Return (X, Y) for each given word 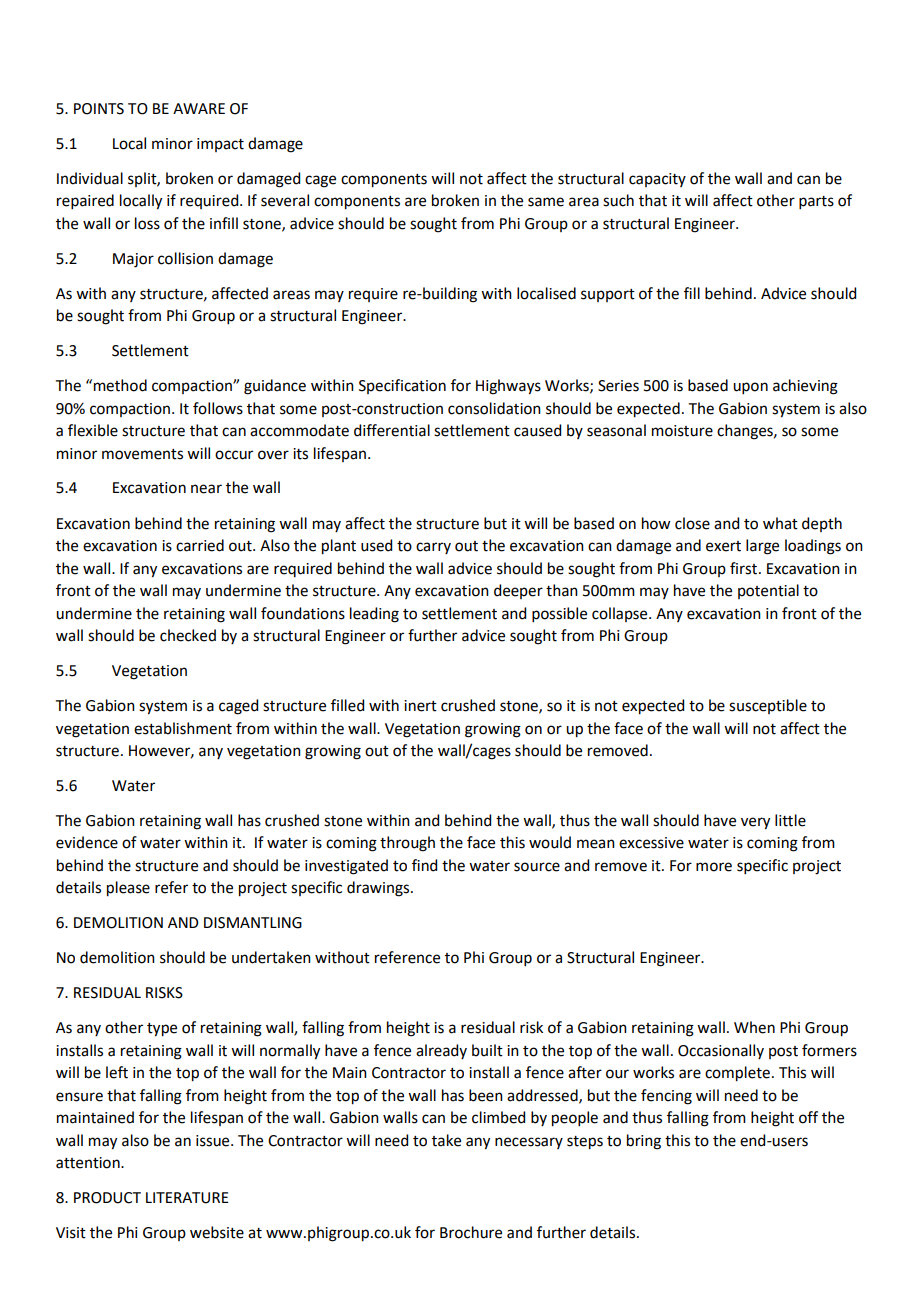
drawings (379, 889)
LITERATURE (187, 1198)
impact (220, 145)
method (120, 385)
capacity (657, 180)
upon (750, 388)
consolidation (494, 408)
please (128, 889)
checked (188, 635)
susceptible (768, 706)
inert (420, 706)
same (546, 202)
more (714, 867)
